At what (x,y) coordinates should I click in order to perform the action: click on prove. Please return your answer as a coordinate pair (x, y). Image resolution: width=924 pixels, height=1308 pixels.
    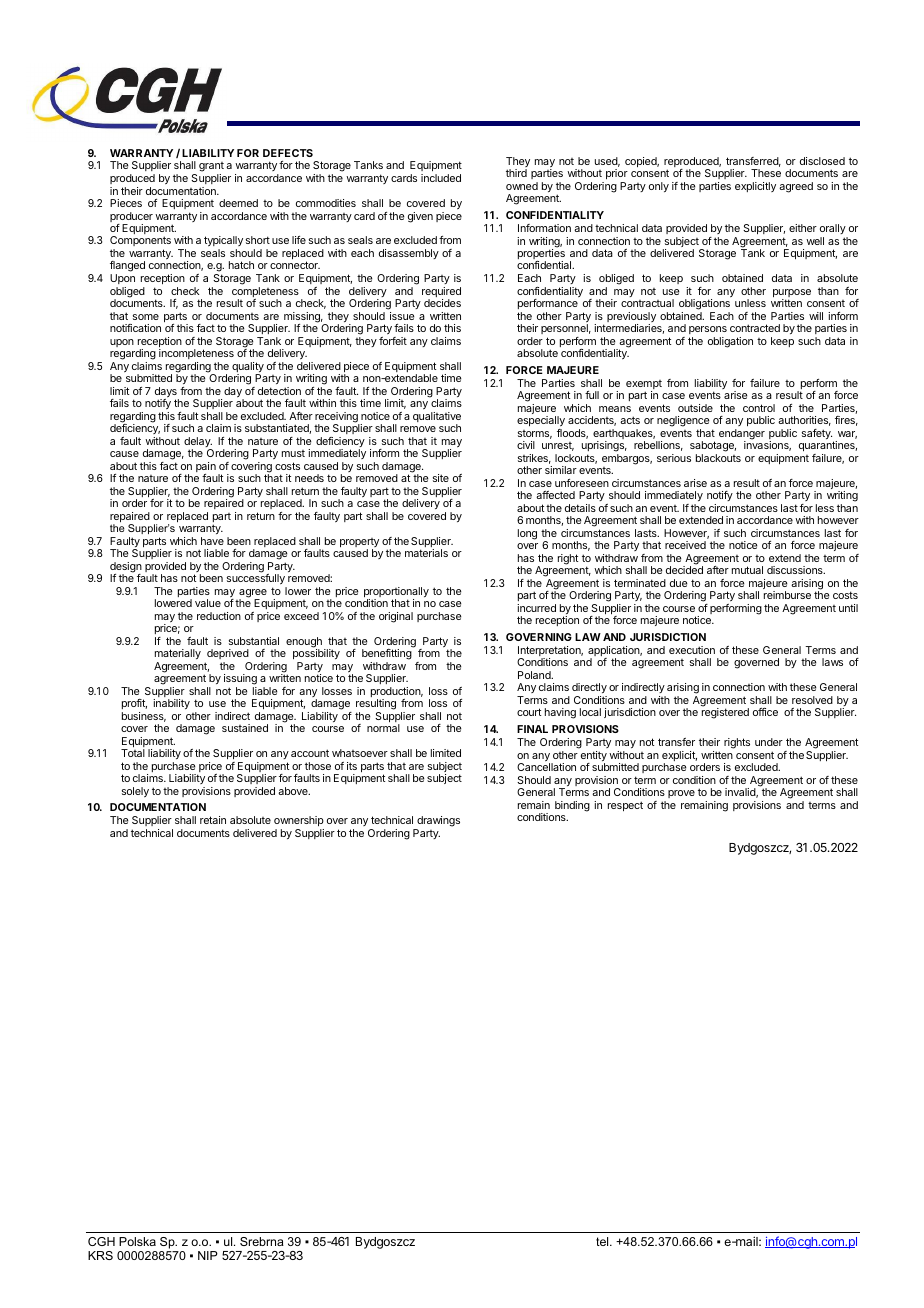
    Looking at the image, I should click on (681, 794).
